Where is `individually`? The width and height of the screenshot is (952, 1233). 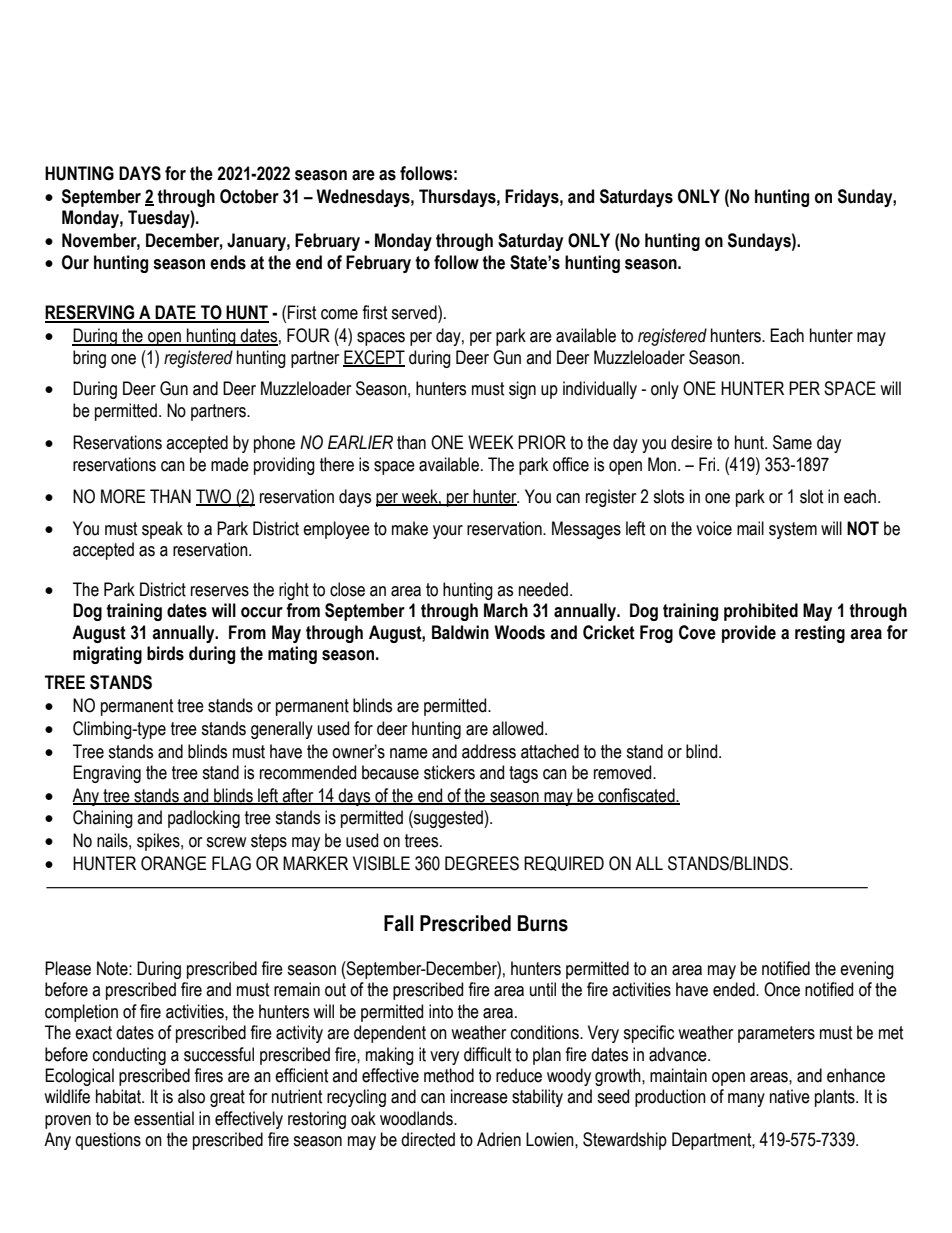 individually is located at coordinates (600, 390).
